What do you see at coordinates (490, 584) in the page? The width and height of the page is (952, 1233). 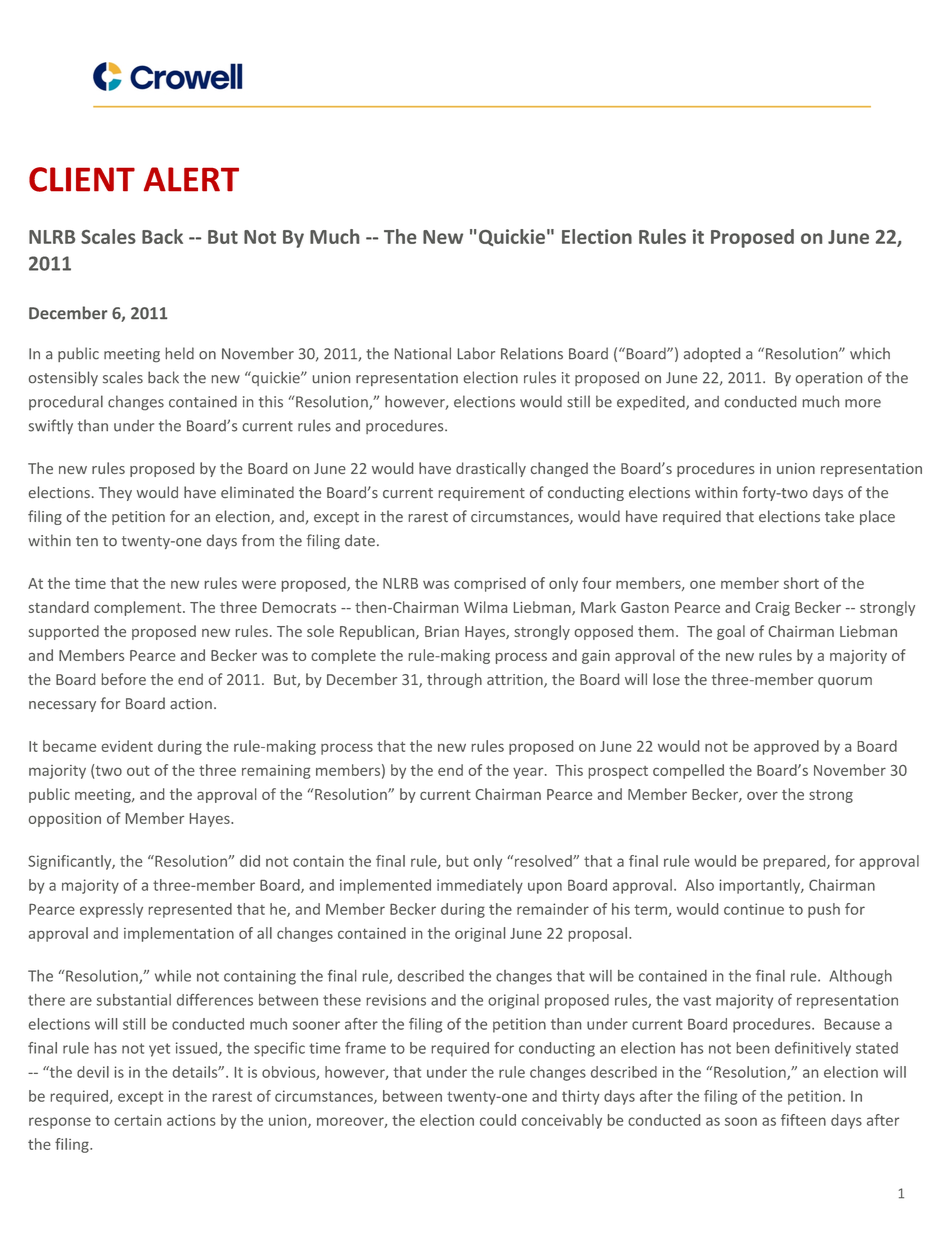 I see `comprised` at bounding box center [490, 584].
